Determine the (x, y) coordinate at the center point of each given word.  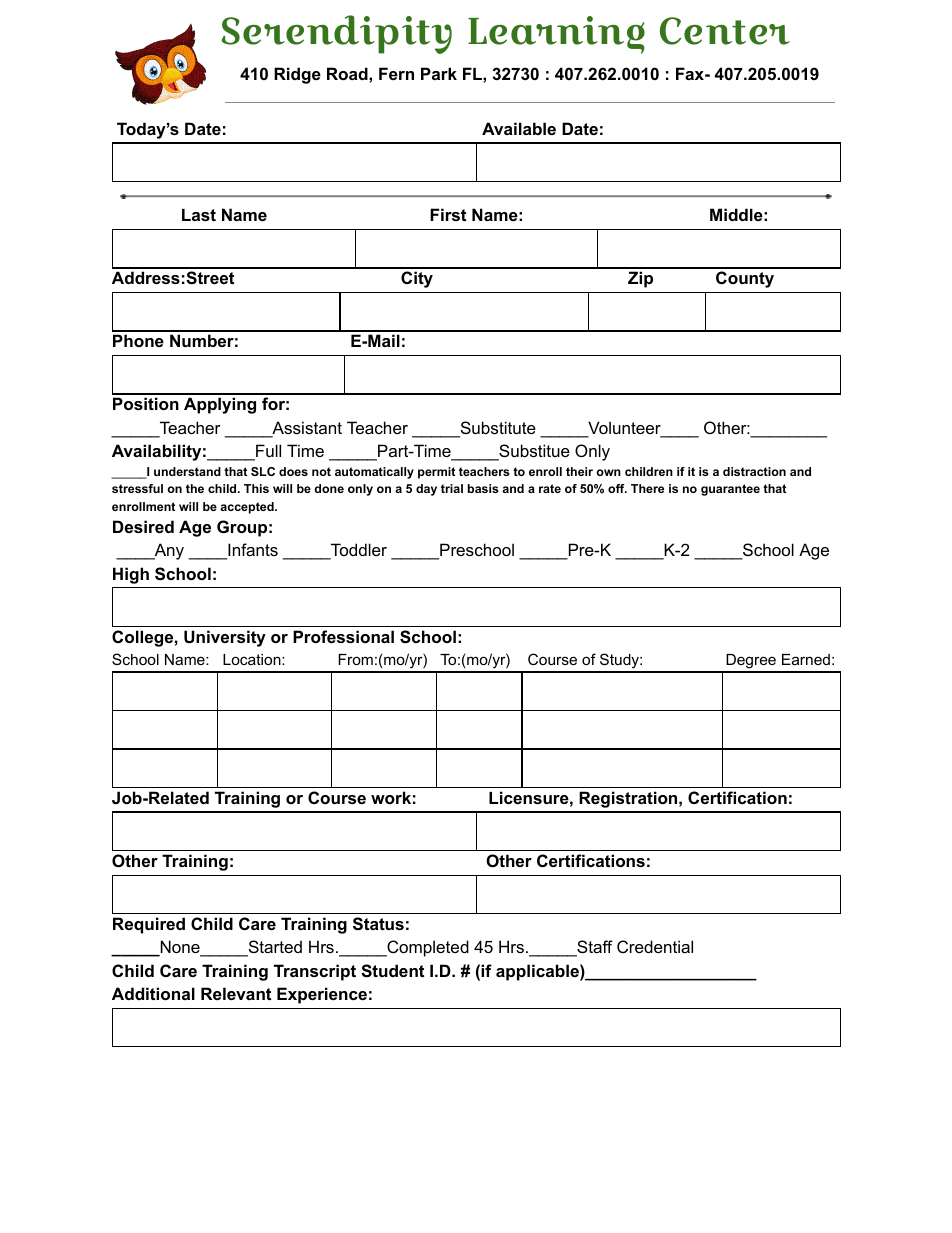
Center (725, 31)
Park (439, 73)
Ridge (297, 75)
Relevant (236, 993)
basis (483, 488)
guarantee (730, 490)
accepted (248, 508)
